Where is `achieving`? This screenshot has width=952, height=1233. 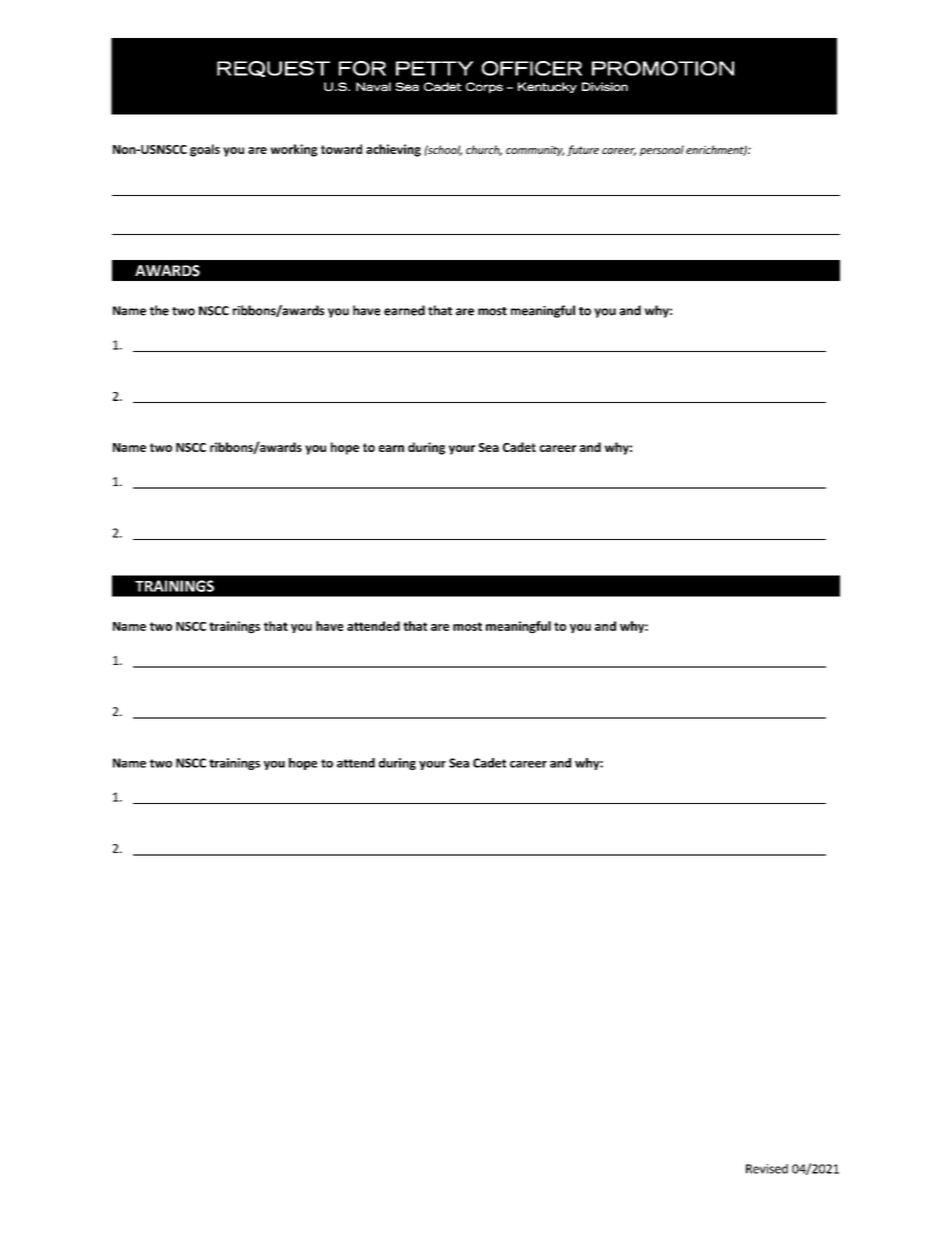 achieving is located at coordinates (393, 150).
